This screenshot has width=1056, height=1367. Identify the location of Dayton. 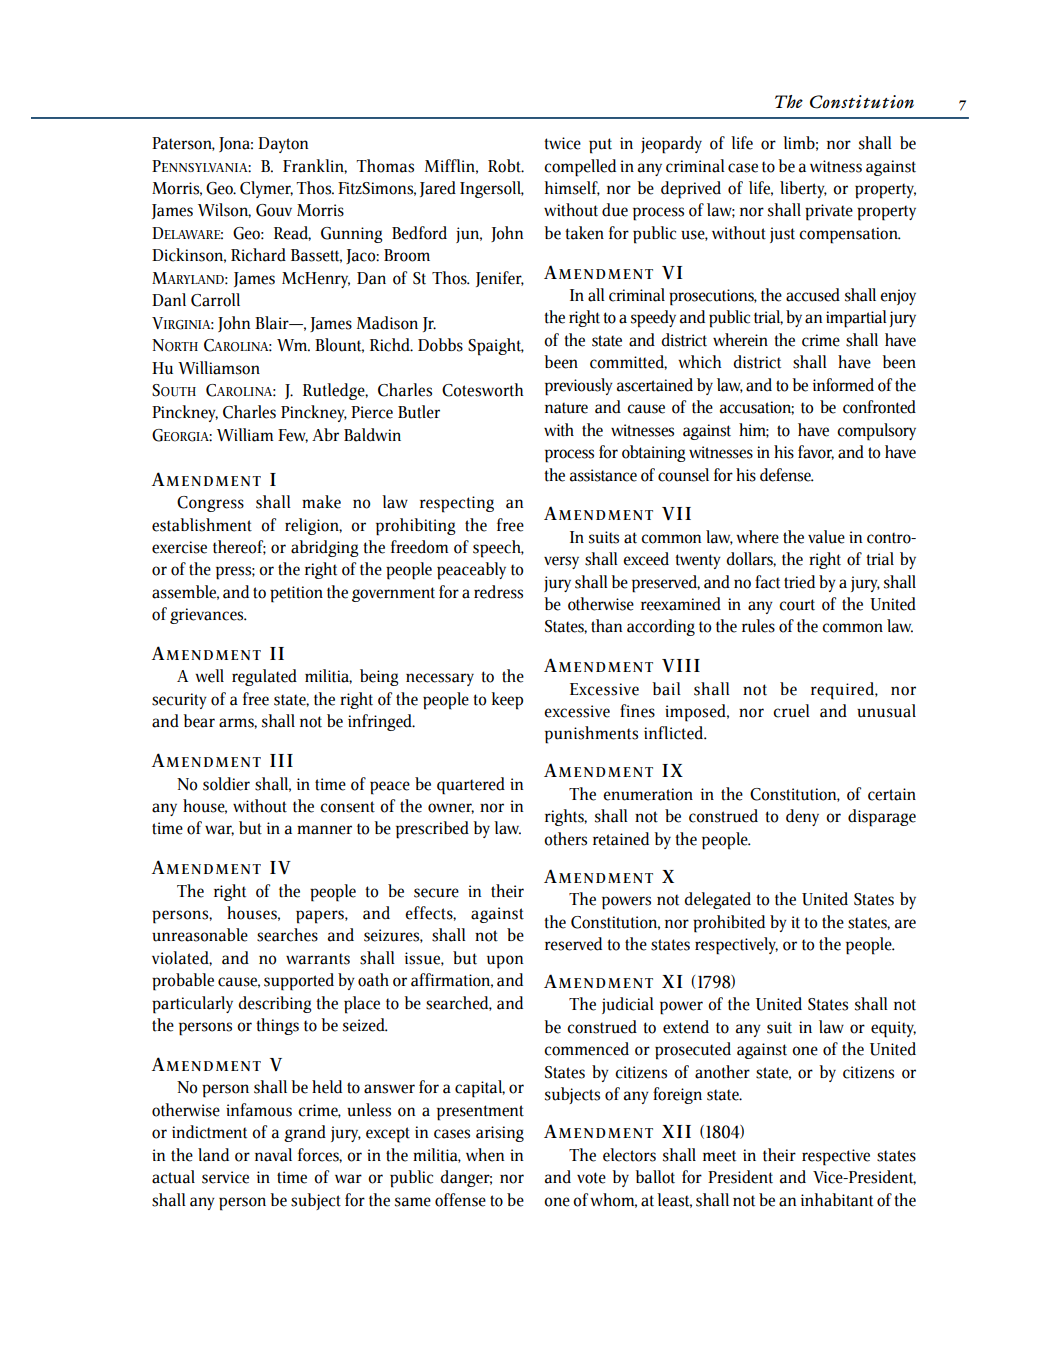
(283, 145).
